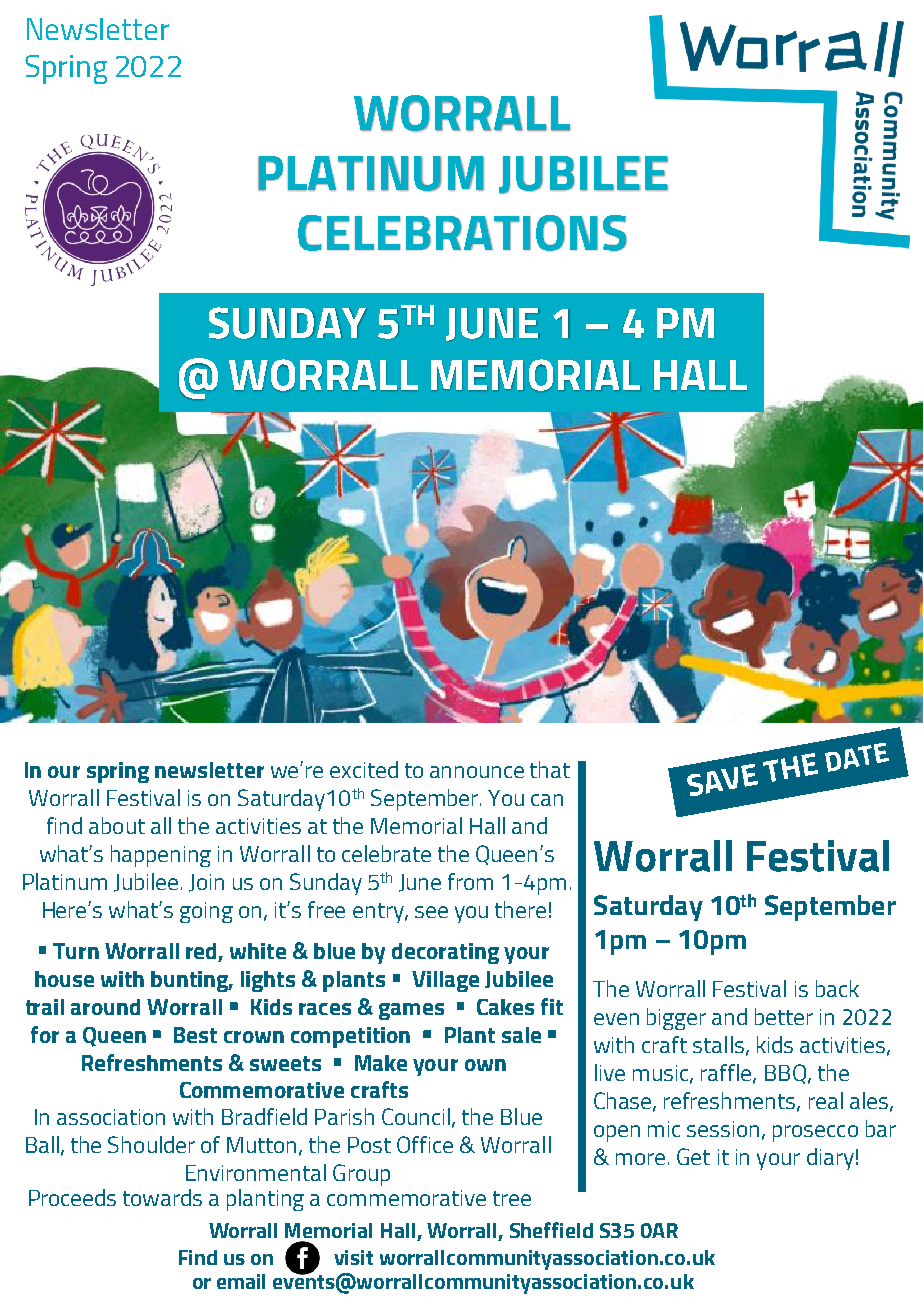 The image size is (924, 1308). What do you see at coordinates (470, 881) in the screenshot?
I see `from` at bounding box center [470, 881].
